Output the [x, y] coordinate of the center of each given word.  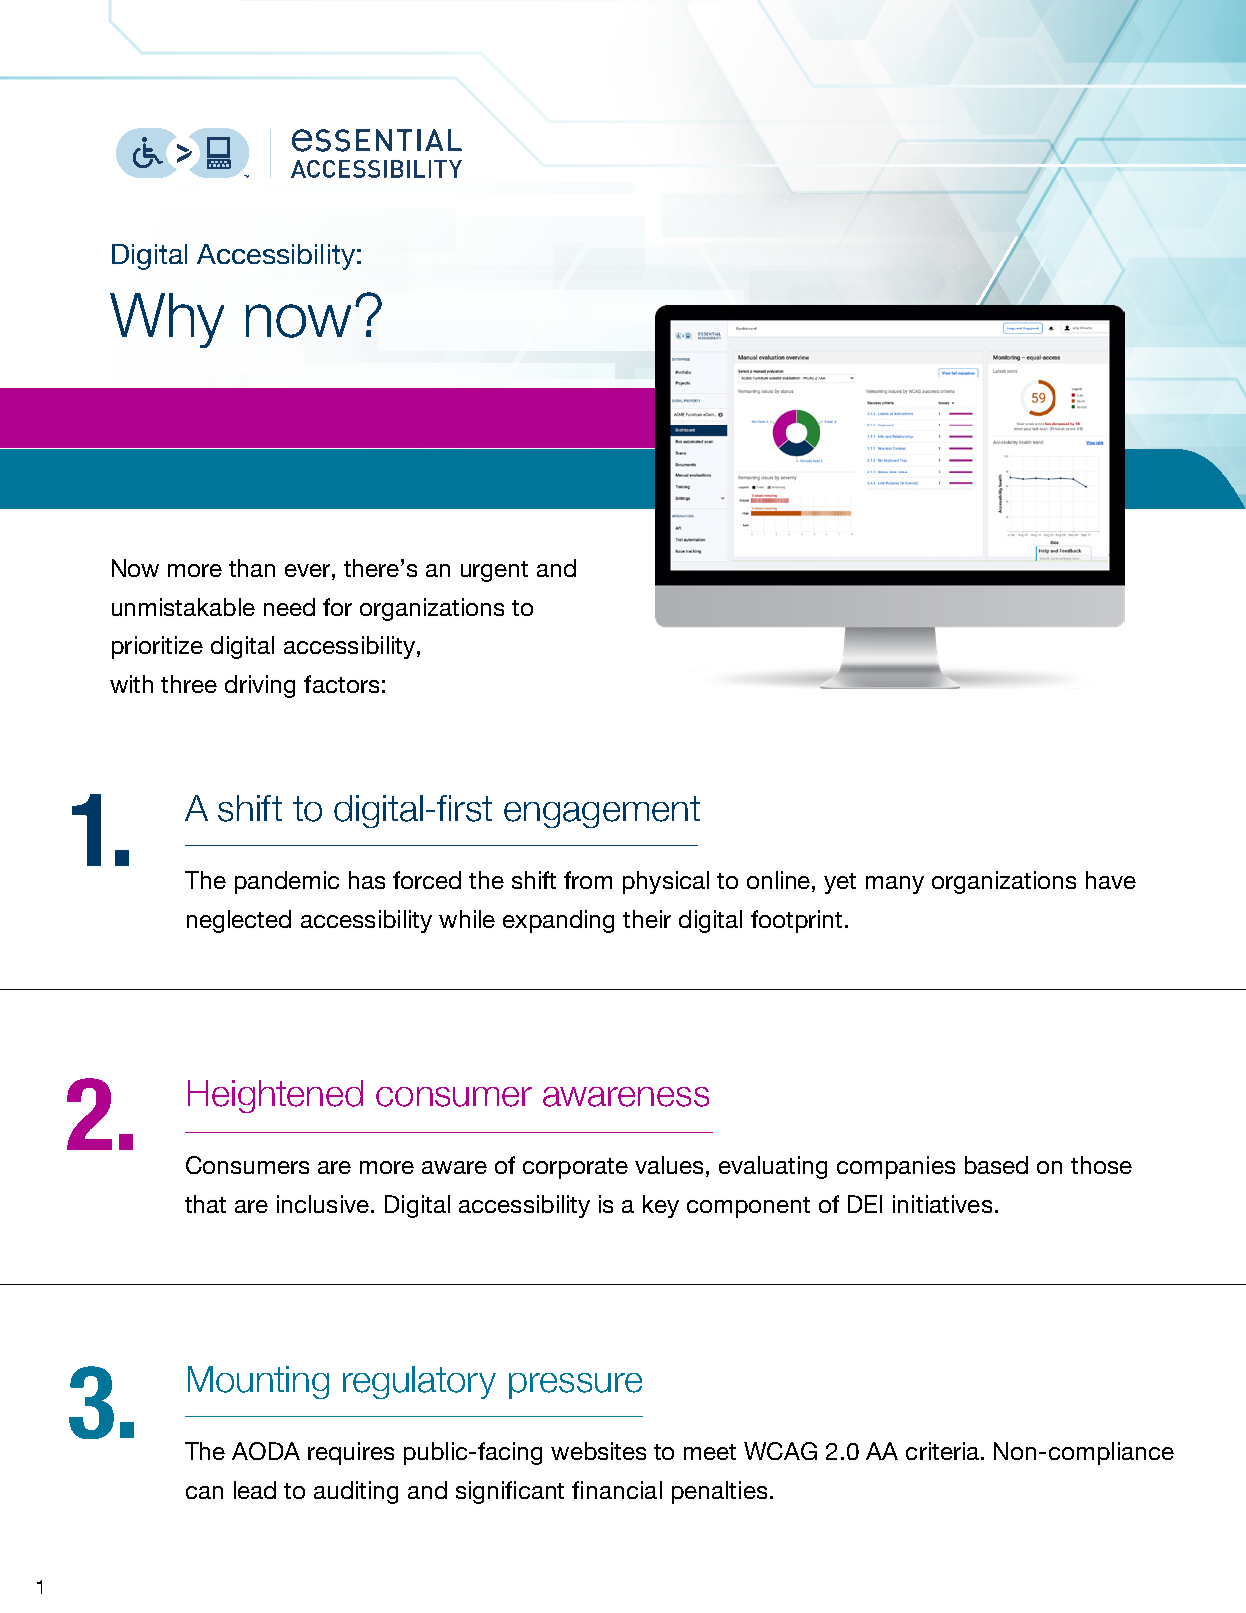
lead [255, 1490]
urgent [494, 571]
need [289, 607]
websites [598, 1451]
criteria [944, 1451]
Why [167, 320]
